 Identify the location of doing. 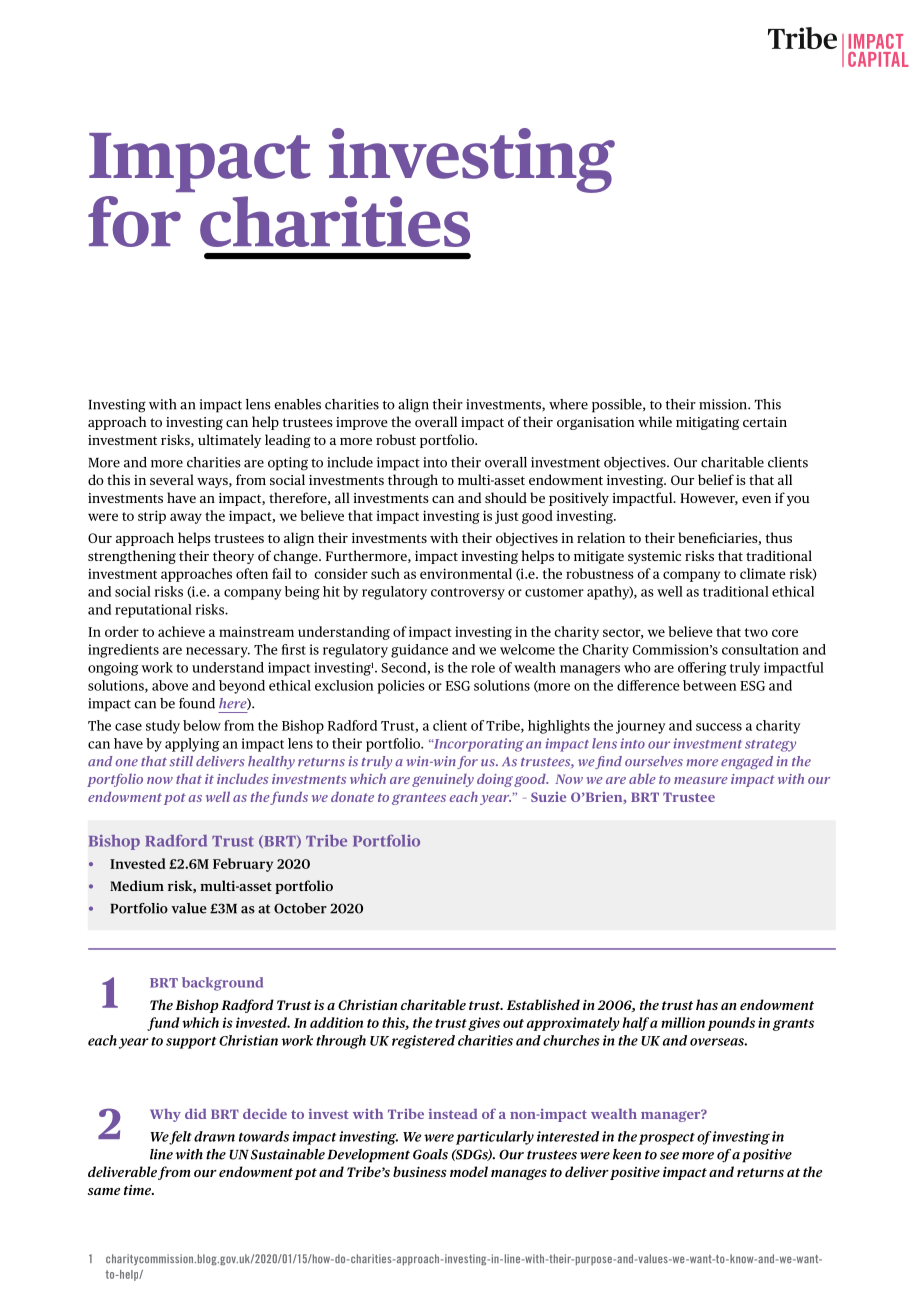
(495, 780).
